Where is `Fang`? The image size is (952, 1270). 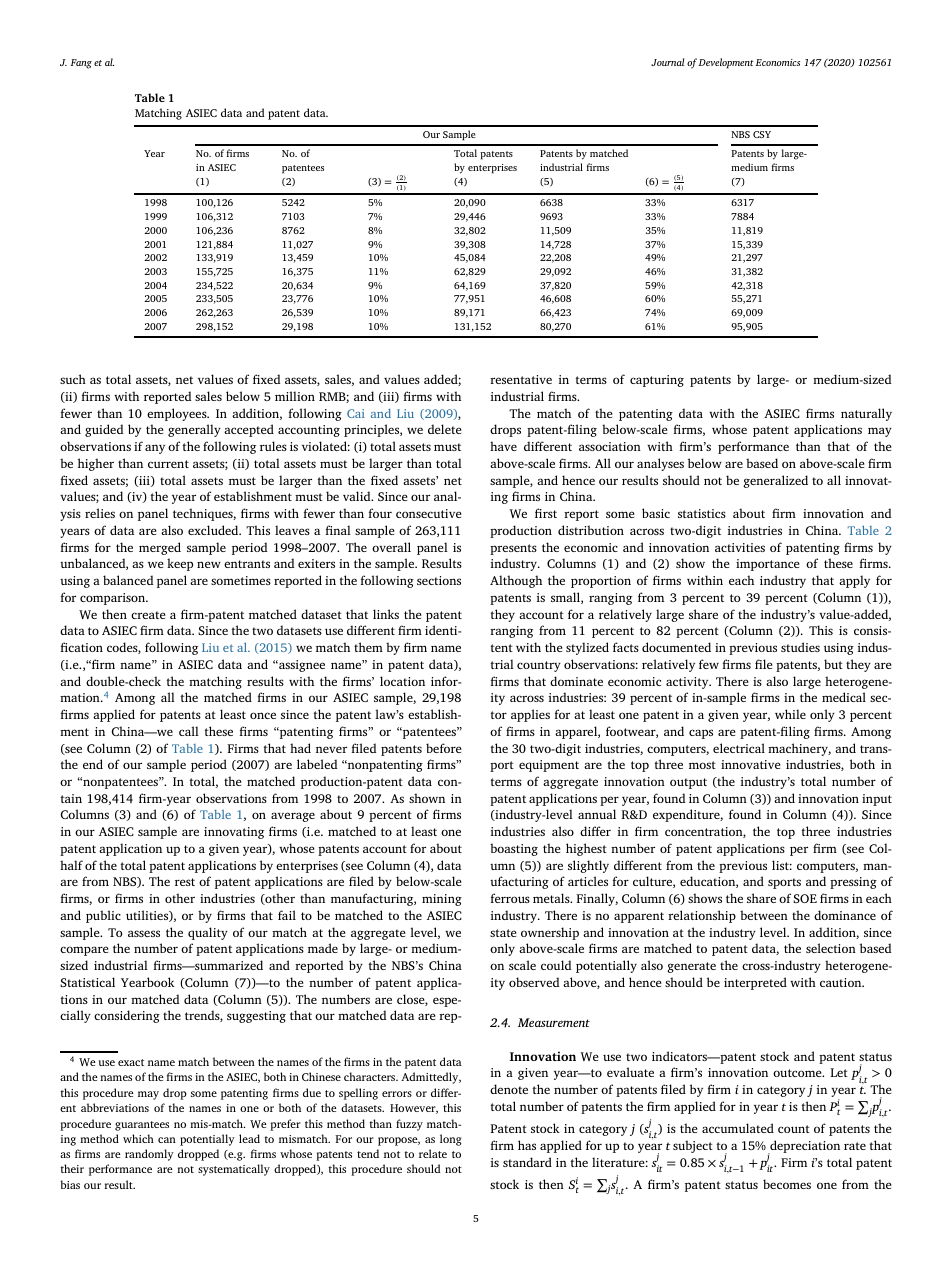
Fang is located at coordinates (81, 64).
